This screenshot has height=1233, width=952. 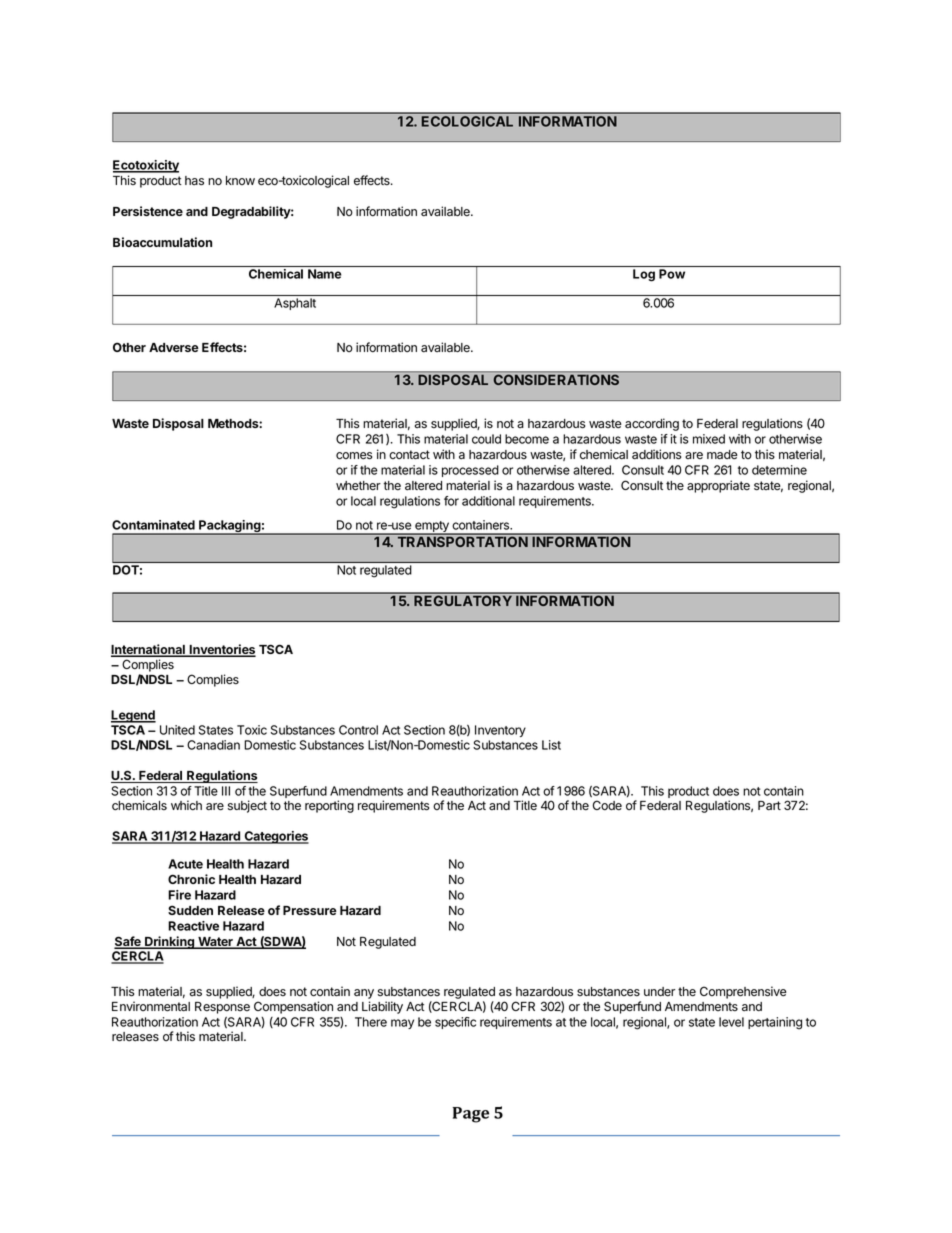 What do you see at coordinates (718, 486) in the screenshot?
I see `appropriate` at bounding box center [718, 486].
